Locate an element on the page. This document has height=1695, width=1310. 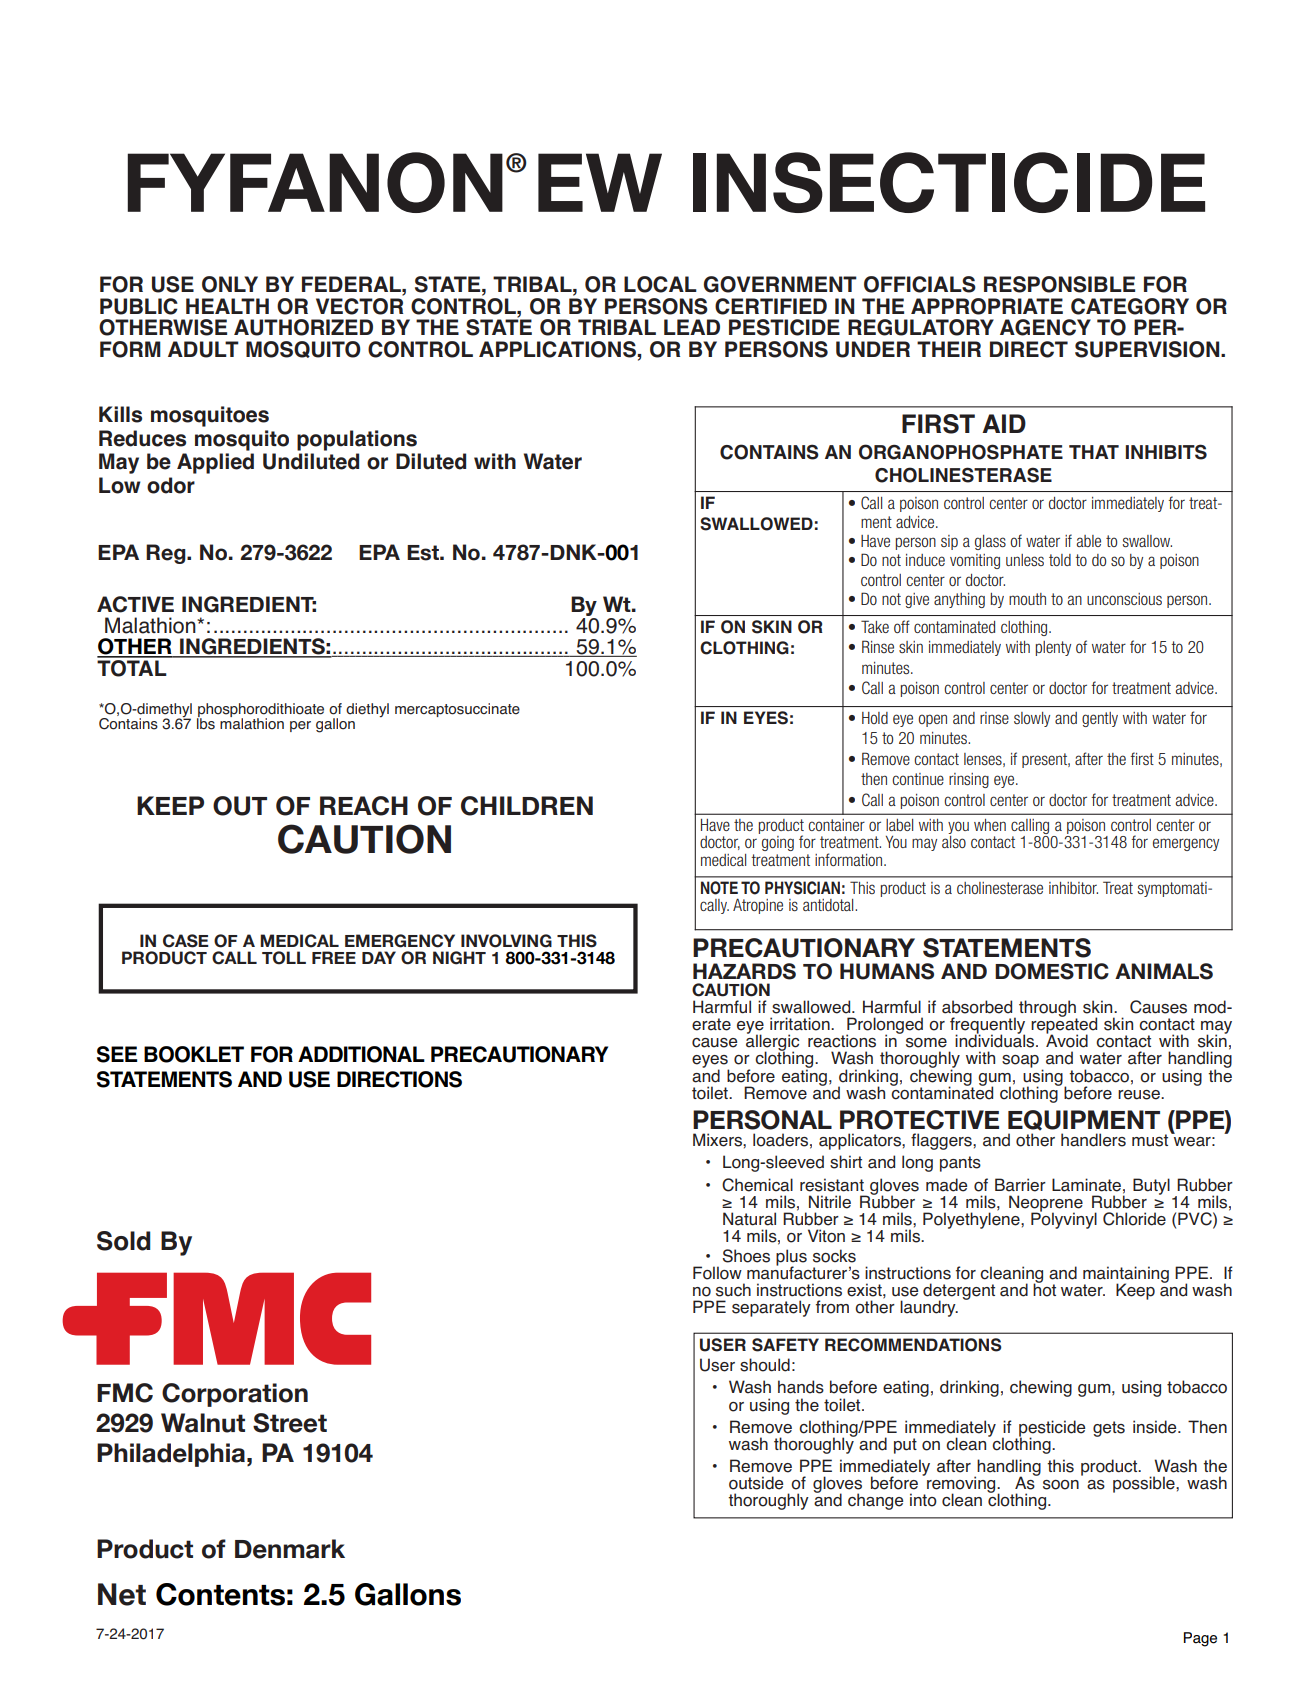
Contents is located at coordinates (220, 1594).
